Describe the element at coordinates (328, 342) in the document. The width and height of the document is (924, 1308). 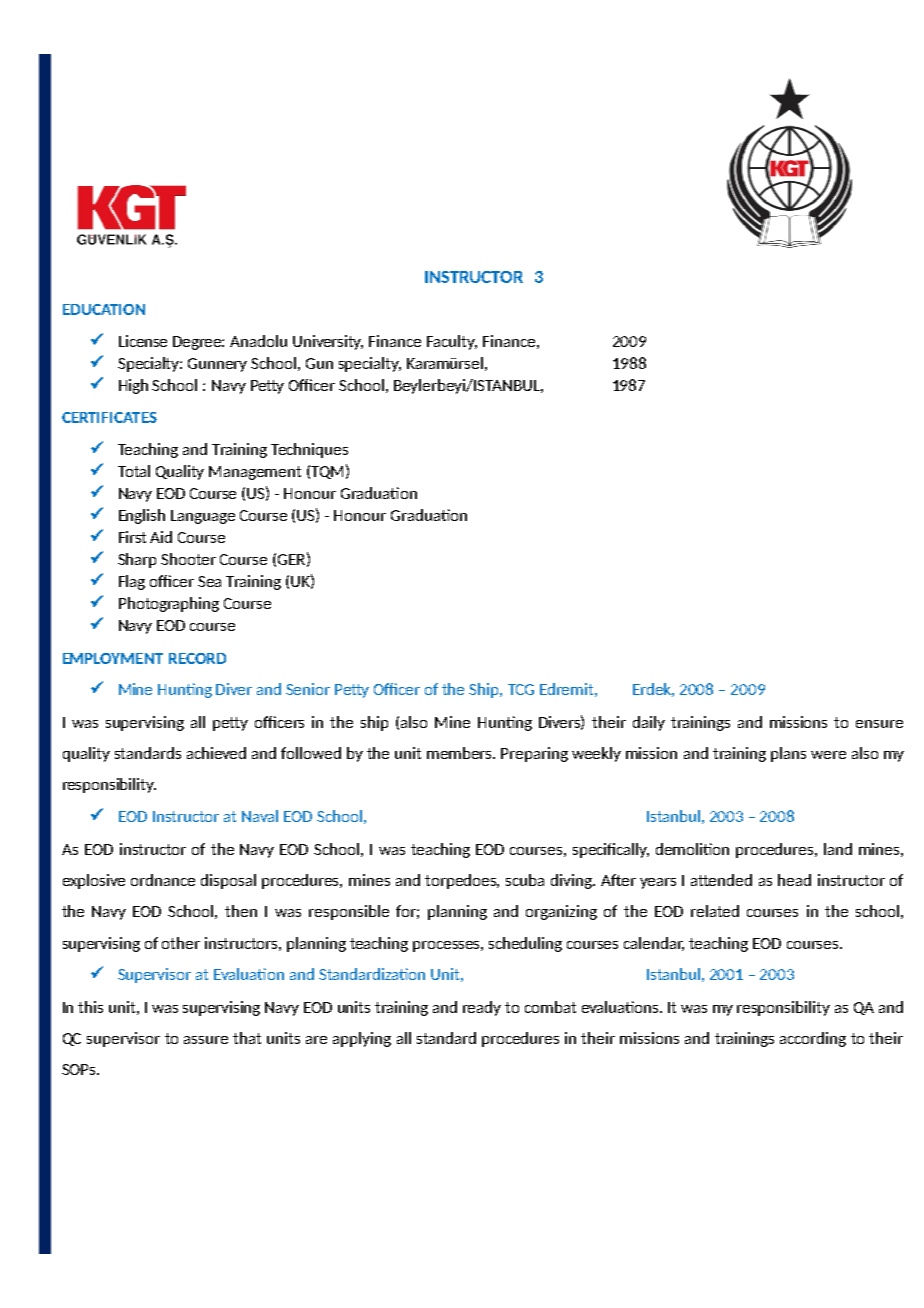
I see `University` at that location.
